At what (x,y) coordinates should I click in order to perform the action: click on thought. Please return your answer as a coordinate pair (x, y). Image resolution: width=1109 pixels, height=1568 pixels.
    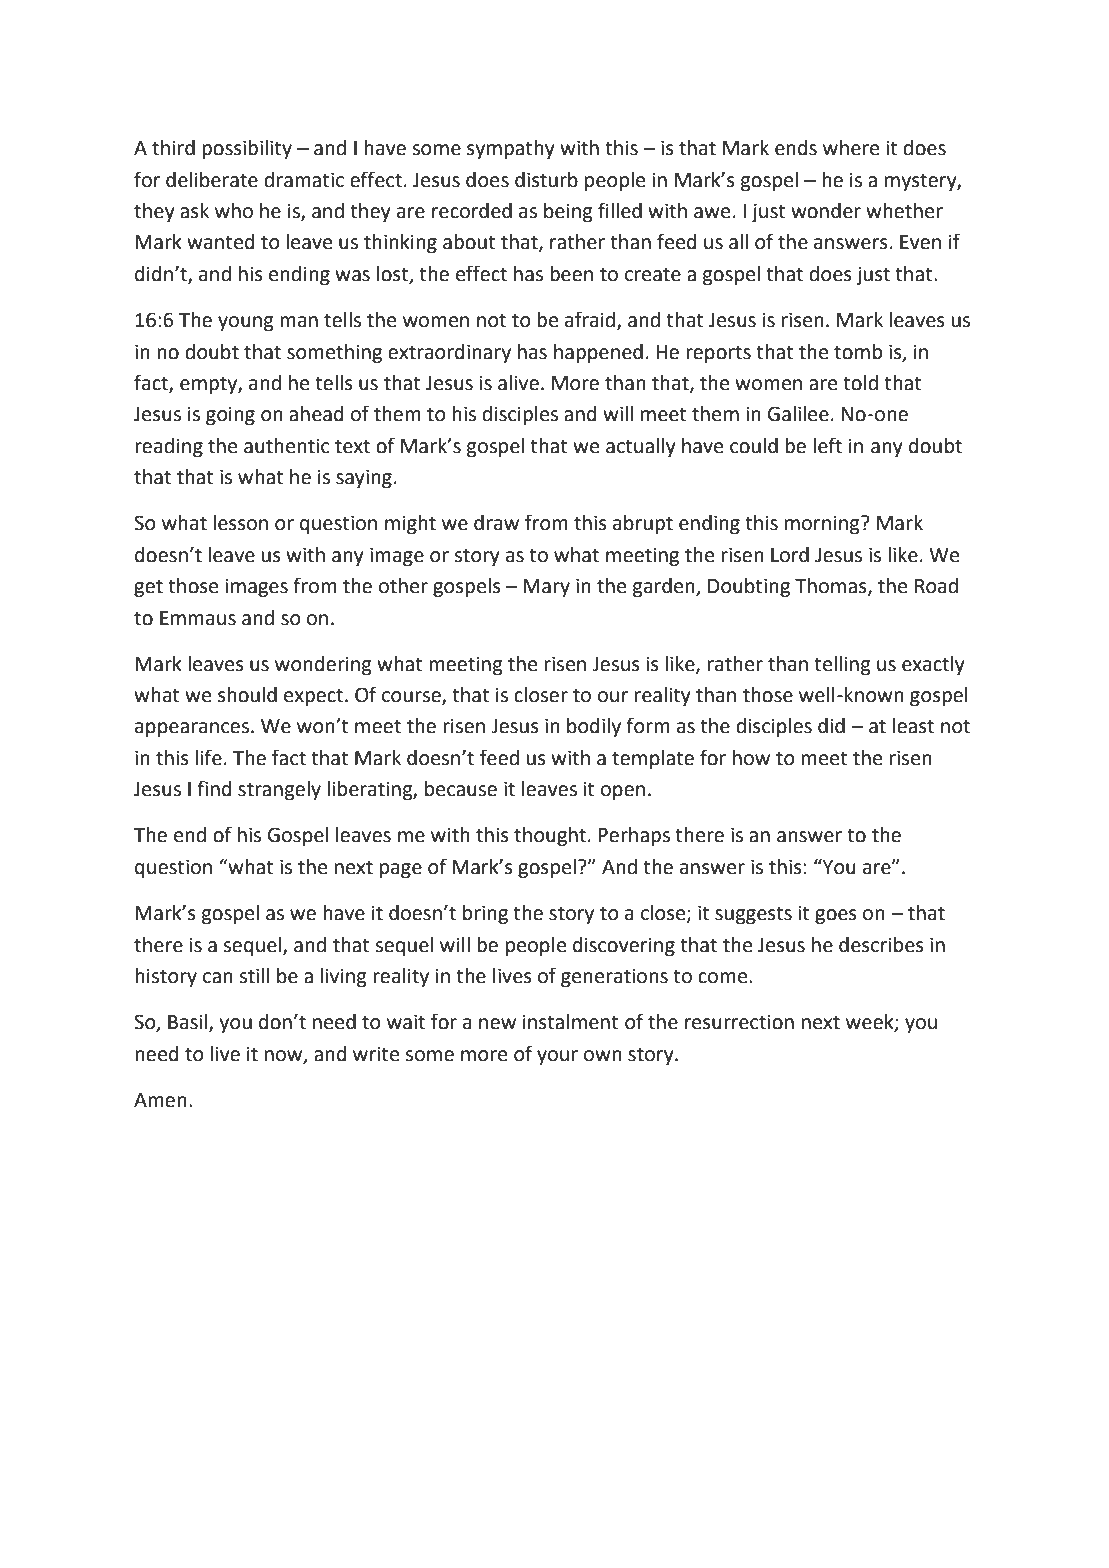
    Looking at the image, I should click on (550, 837).
